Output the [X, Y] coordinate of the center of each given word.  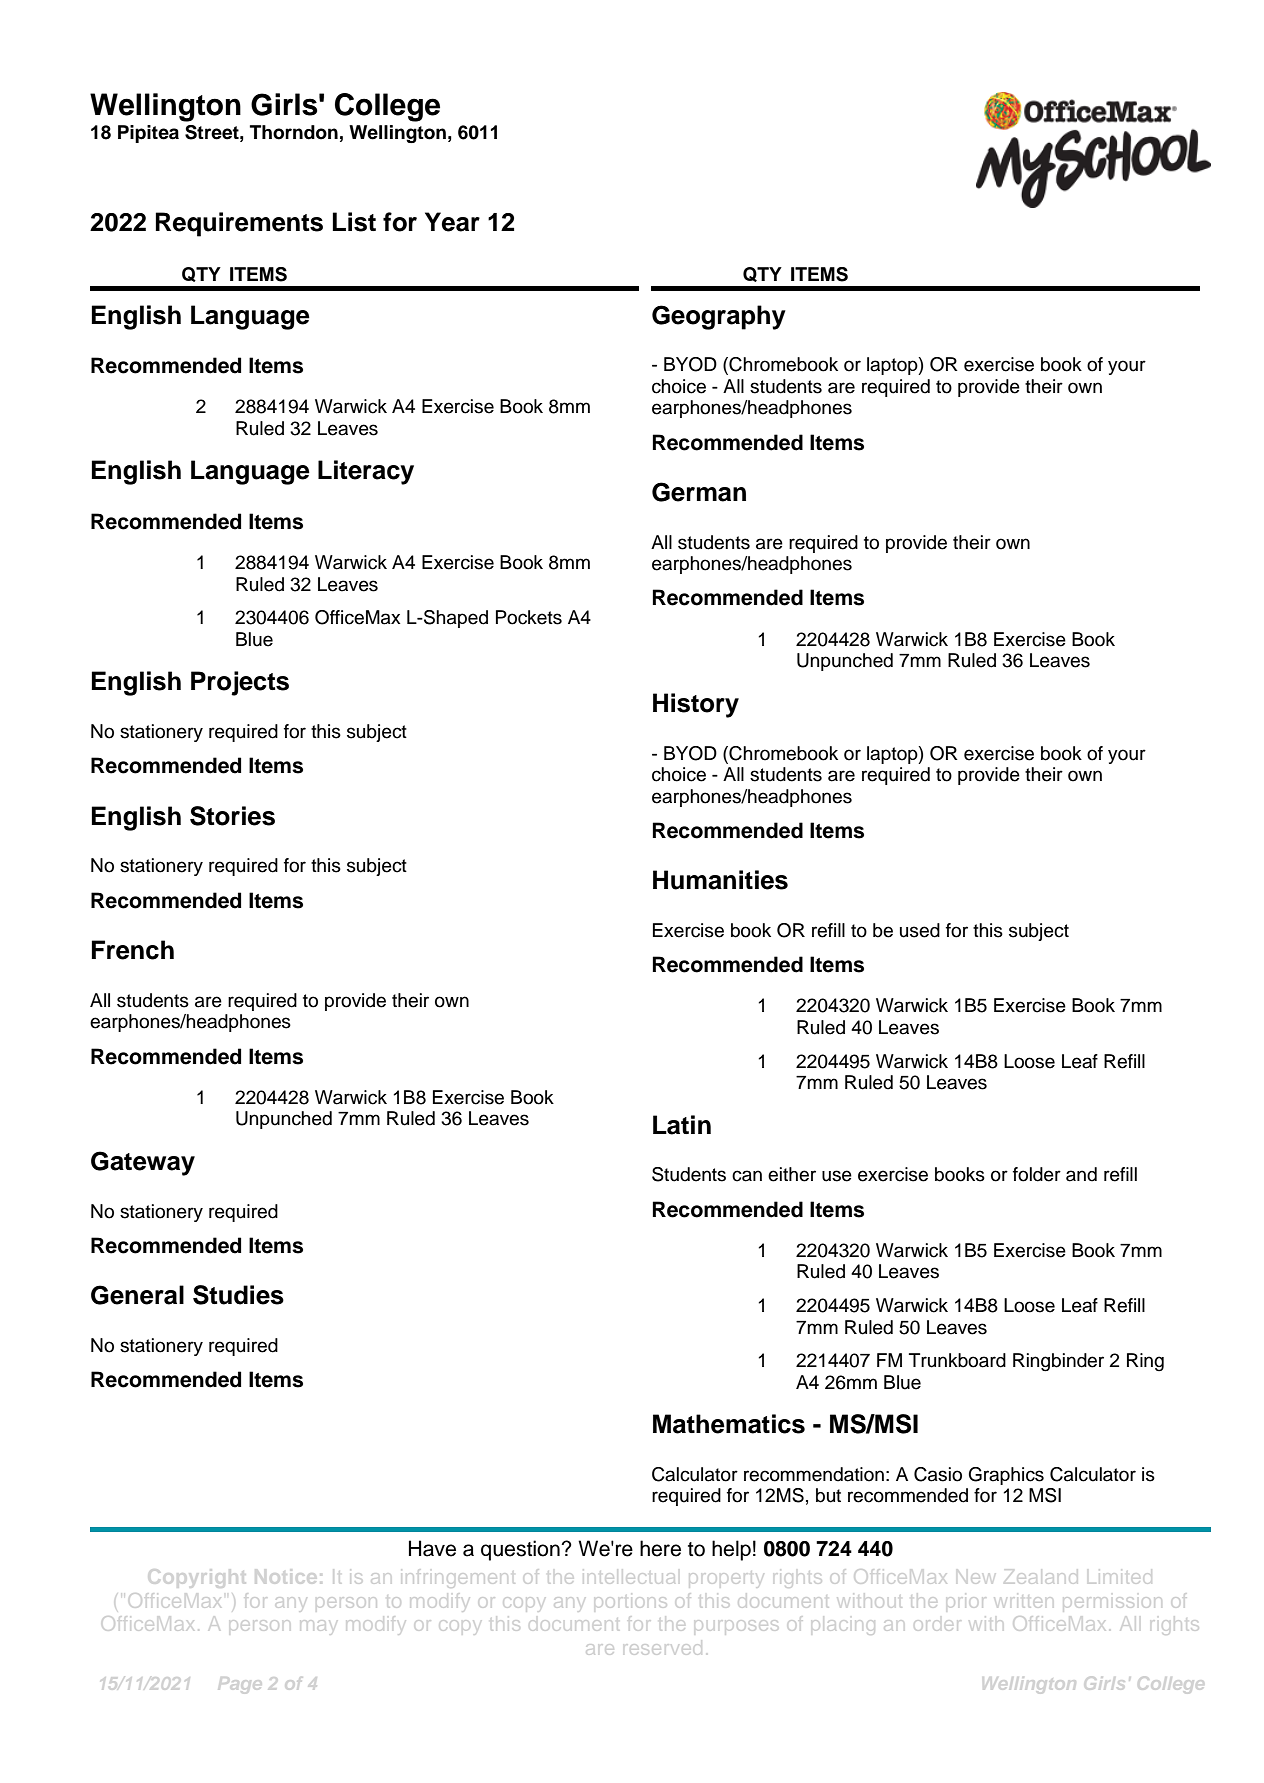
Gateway [143, 1163]
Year [452, 222]
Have [432, 1548]
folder [1037, 1174]
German [699, 492]
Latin [682, 1125]
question [521, 1550]
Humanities [720, 880]
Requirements [239, 224]
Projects [240, 683]
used [920, 930]
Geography [719, 317]
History [696, 705]
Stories [232, 816]
